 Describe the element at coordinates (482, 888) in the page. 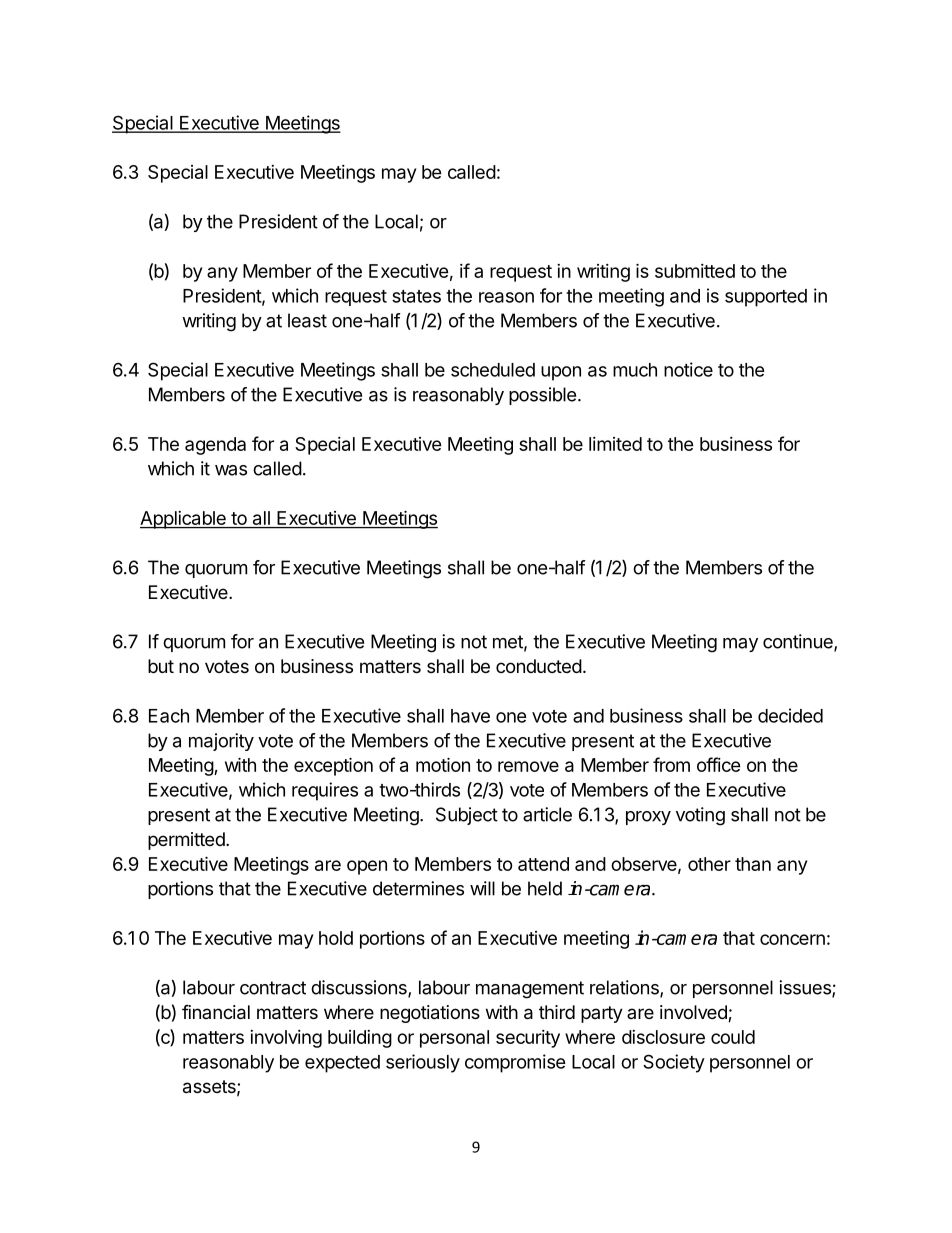

I see `will` at that location.
